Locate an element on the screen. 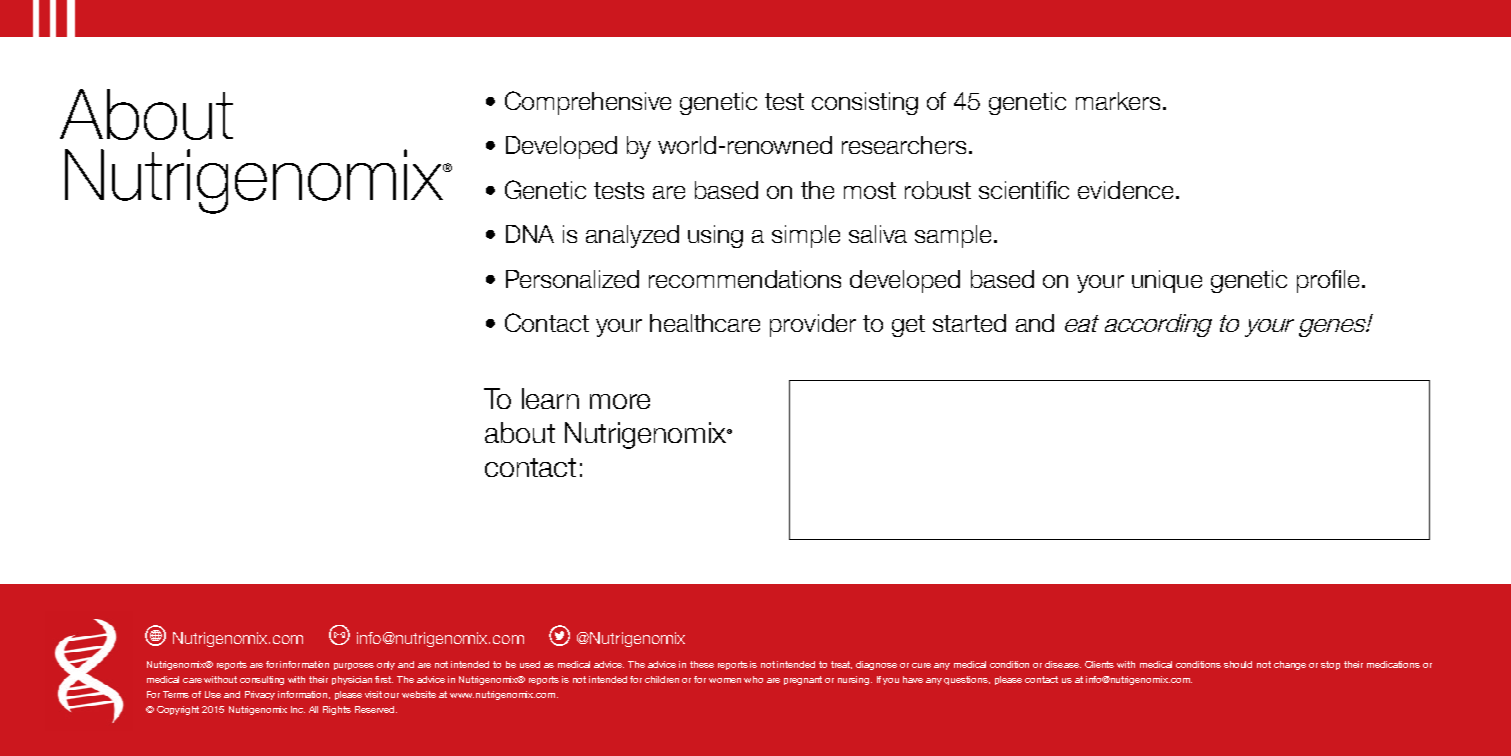 Image resolution: width=1511 pixels, height=756 pixels. visit is located at coordinates (373, 694).
